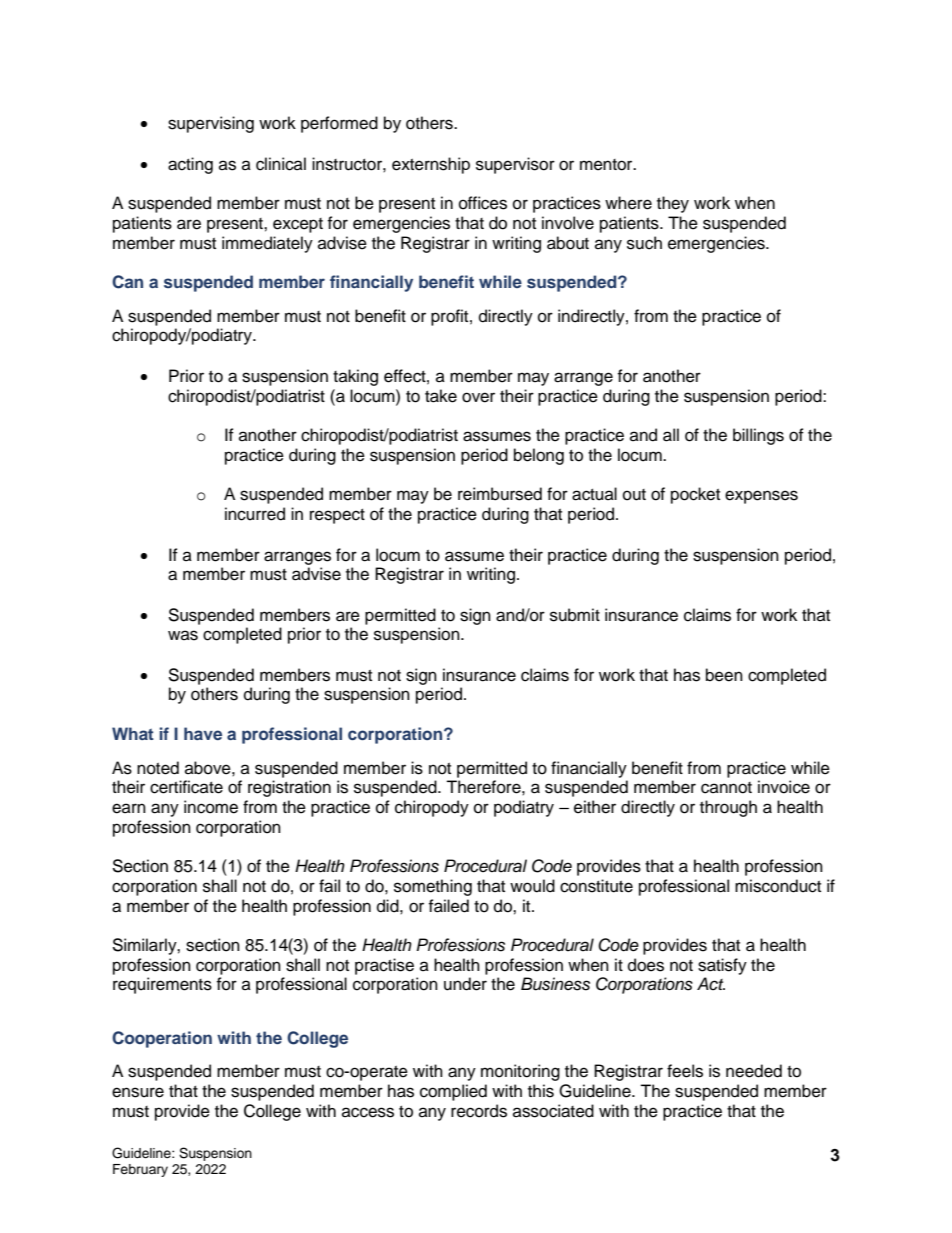  I want to click on submit, so click(575, 615).
